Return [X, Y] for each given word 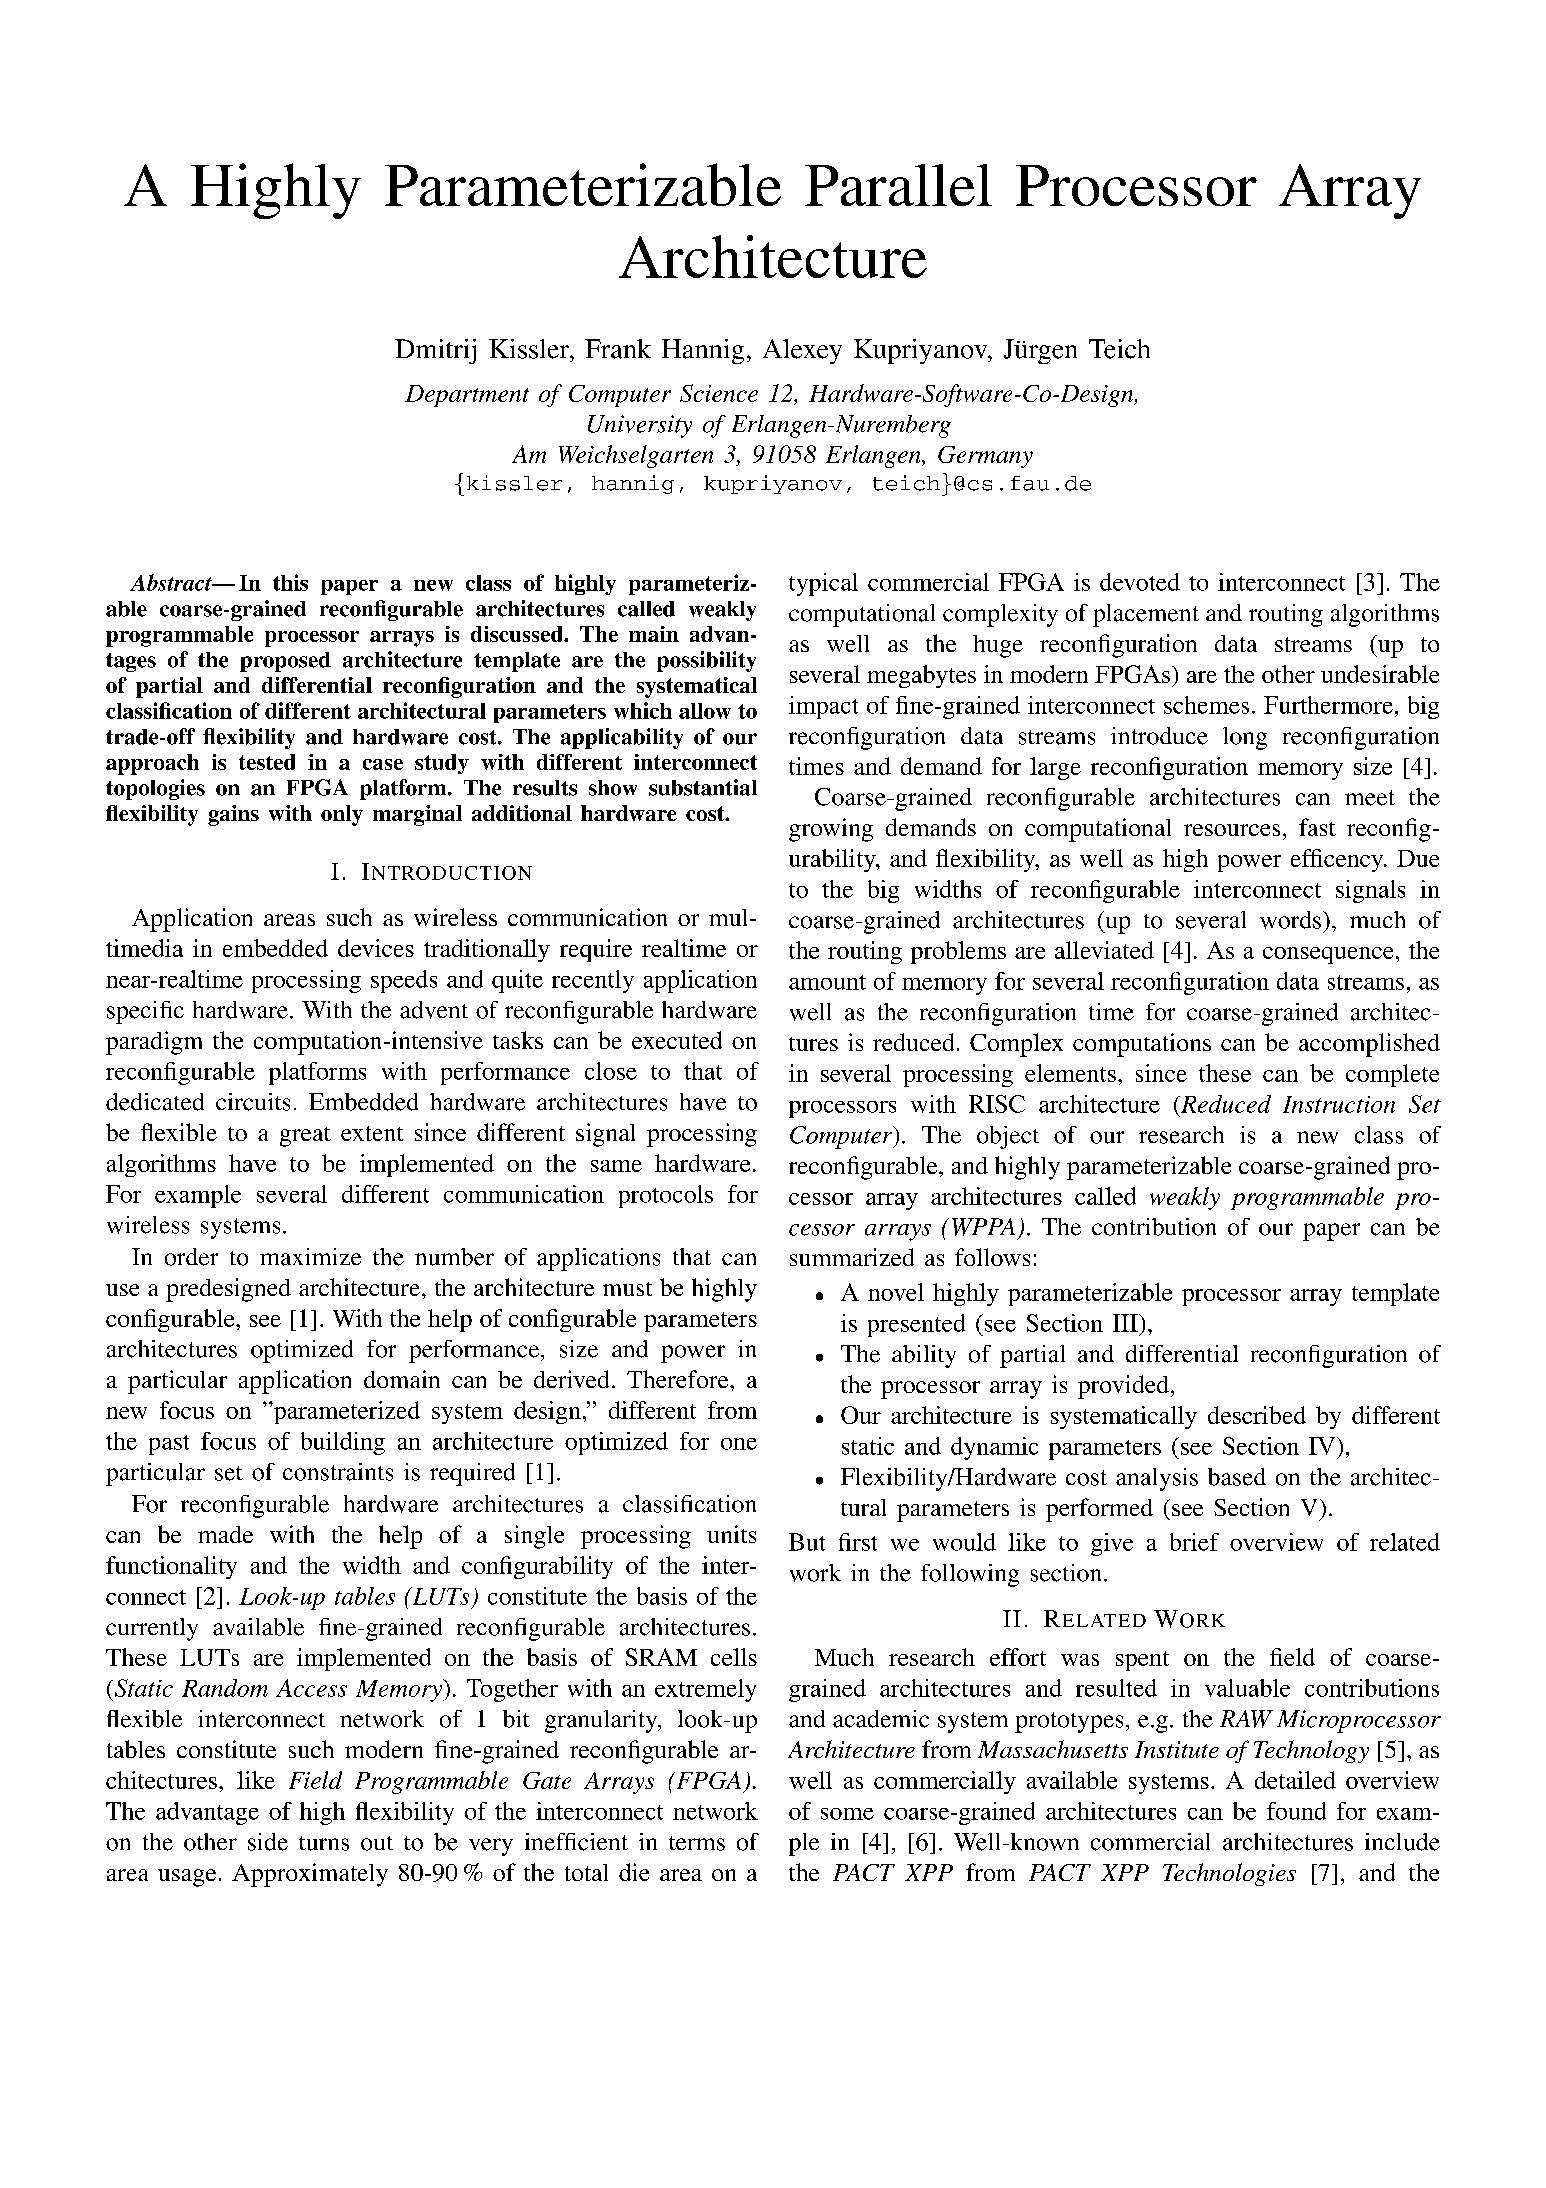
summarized [852, 1257]
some [847, 1814]
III [1126, 1323]
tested [267, 762]
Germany [985, 457]
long [1245, 738]
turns [324, 1843]
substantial [703, 787]
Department [467, 396]
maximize [310, 1257]
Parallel [898, 185]
